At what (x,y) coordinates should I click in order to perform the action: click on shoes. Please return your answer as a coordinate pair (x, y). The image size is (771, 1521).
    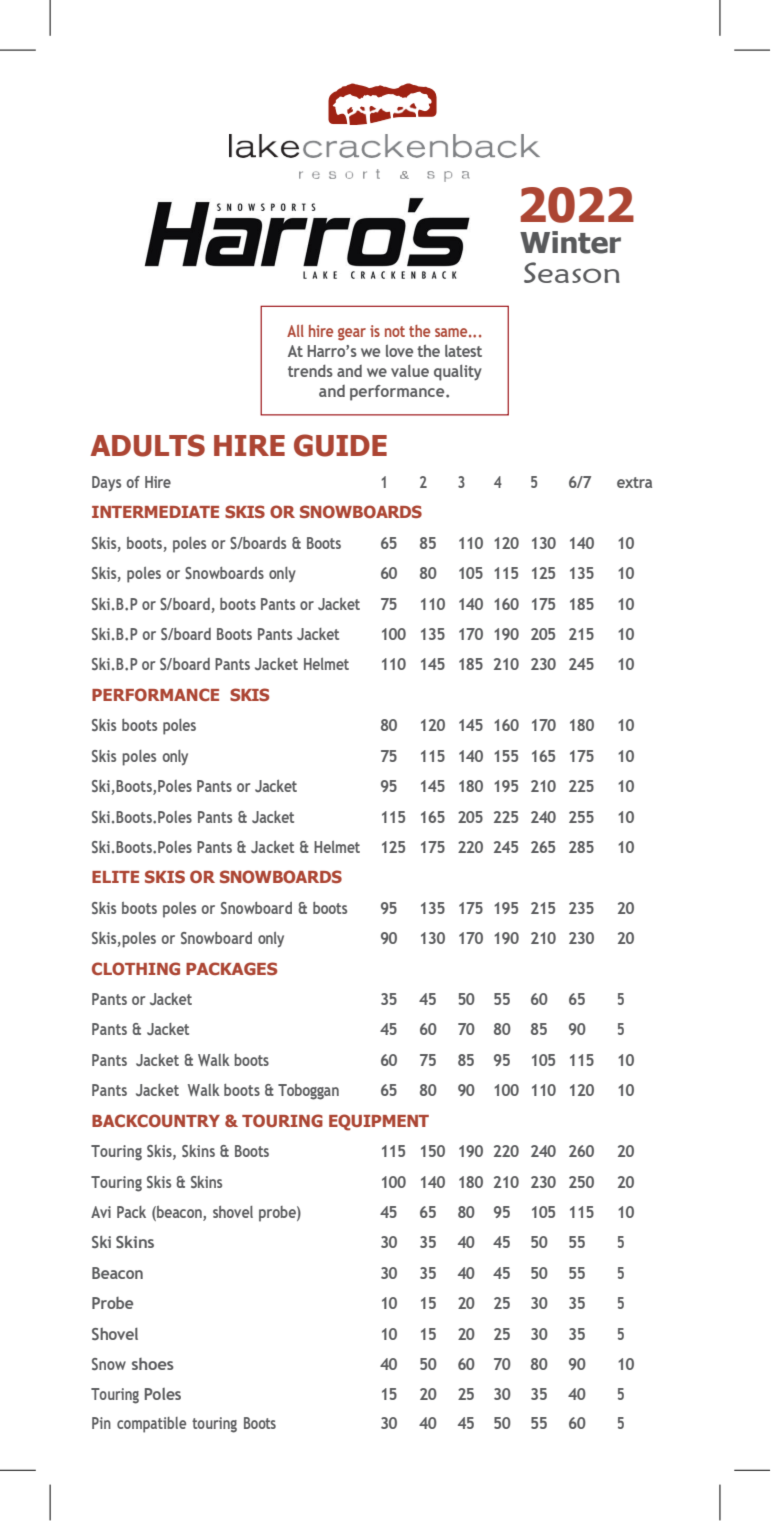
    Looking at the image, I should click on (153, 1364).
